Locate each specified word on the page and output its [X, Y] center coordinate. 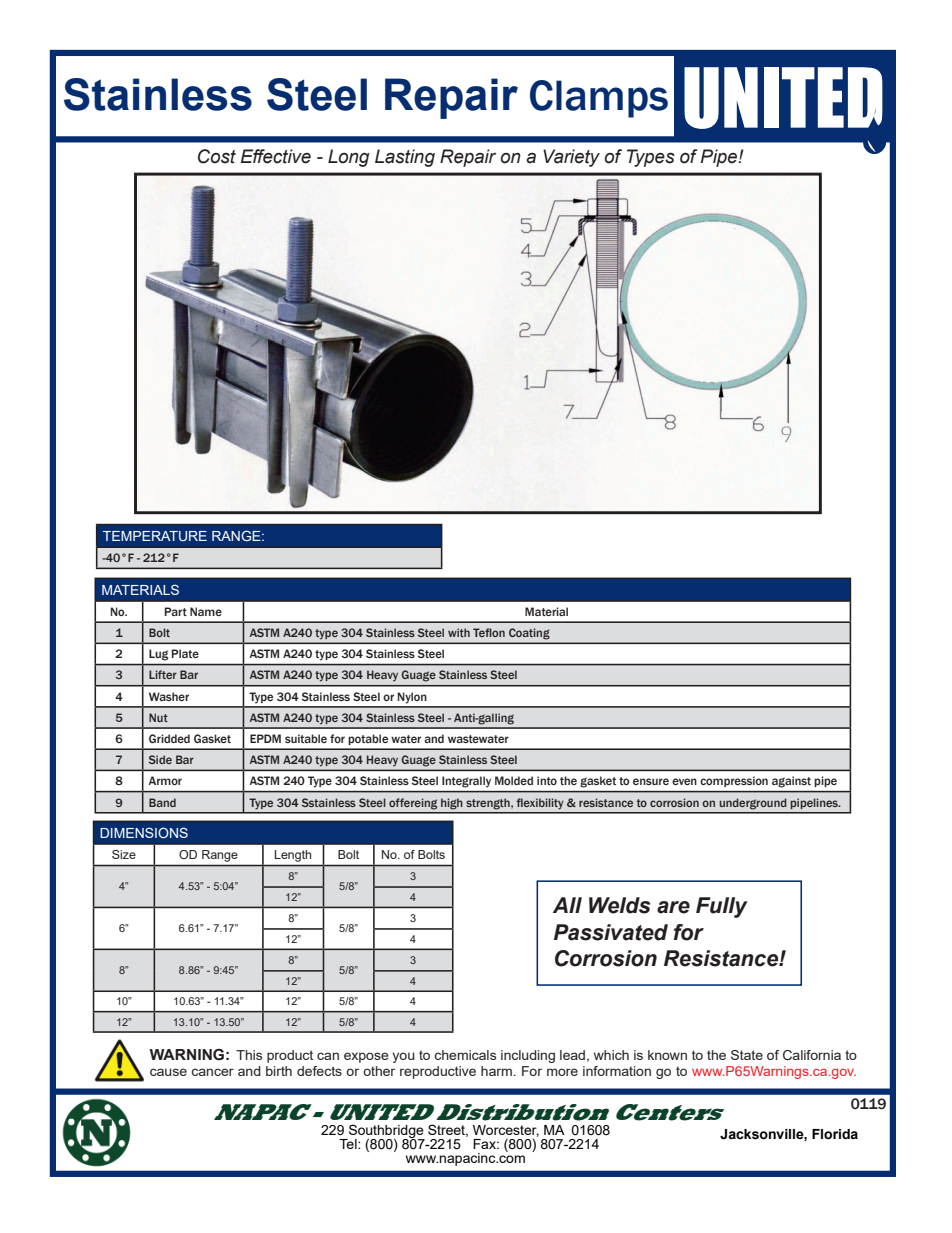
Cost [217, 156]
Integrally [466, 782]
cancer [212, 1072]
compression [734, 781]
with [459, 632]
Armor [165, 780]
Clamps [599, 99]
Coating [529, 633]
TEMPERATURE [155, 536]
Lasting [405, 158]
